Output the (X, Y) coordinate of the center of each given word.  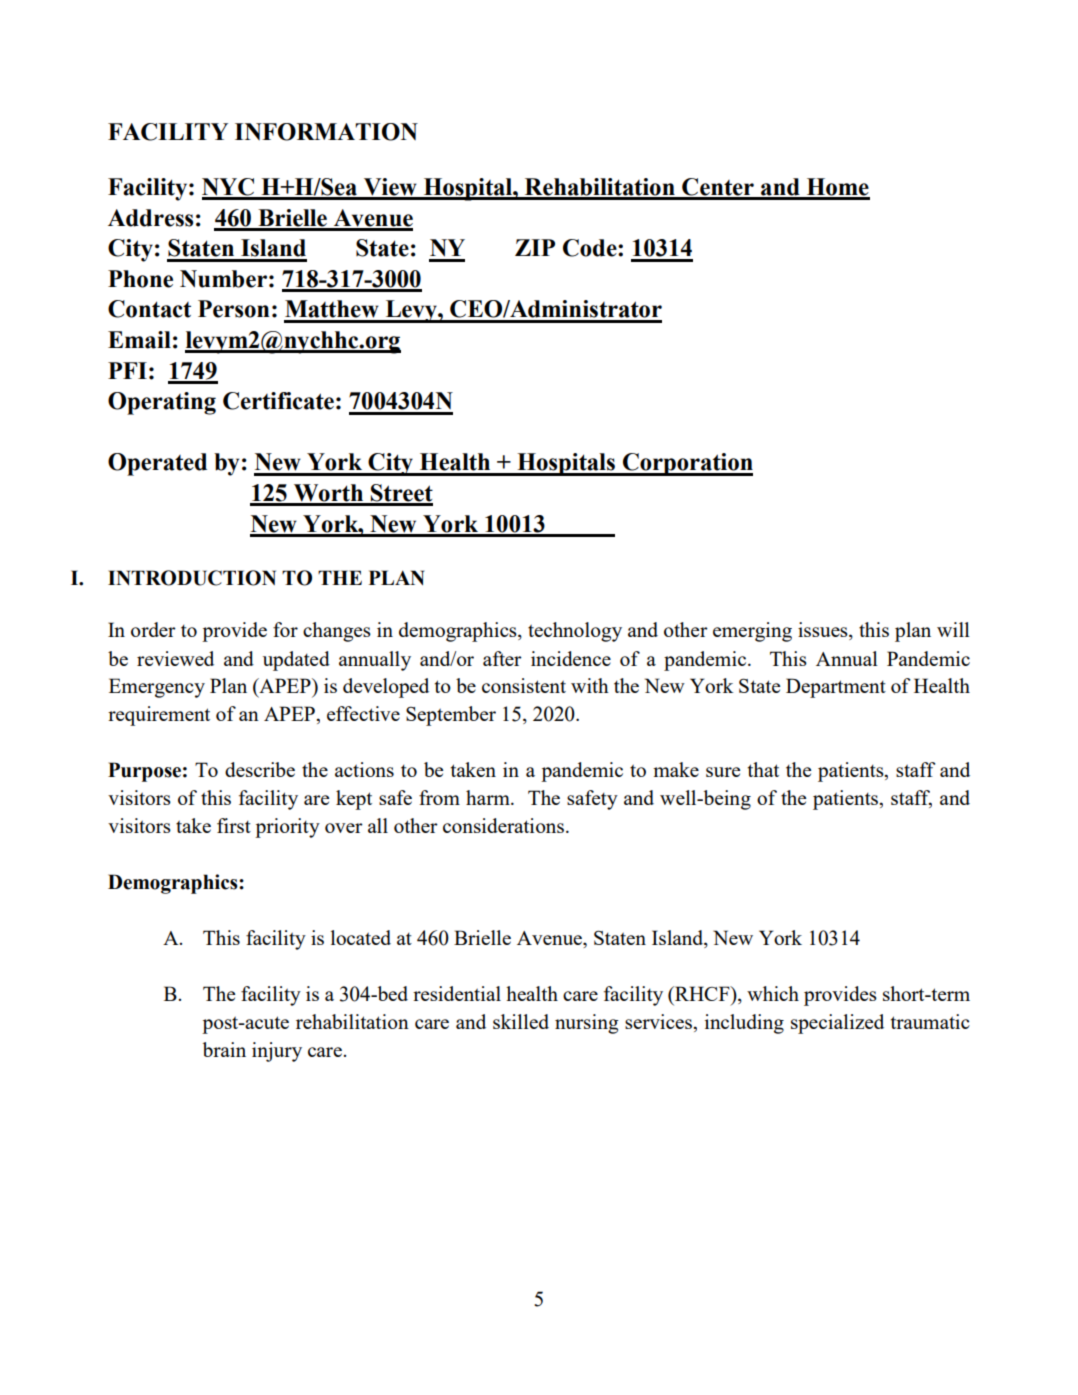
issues (824, 631)
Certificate (278, 401)
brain (224, 1049)
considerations (503, 825)
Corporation (687, 464)
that (763, 769)
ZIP (535, 247)
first (234, 825)
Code (591, 248)
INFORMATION (326, 132)
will (953, 629)
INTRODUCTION (192, 578)
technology (575, 632)
